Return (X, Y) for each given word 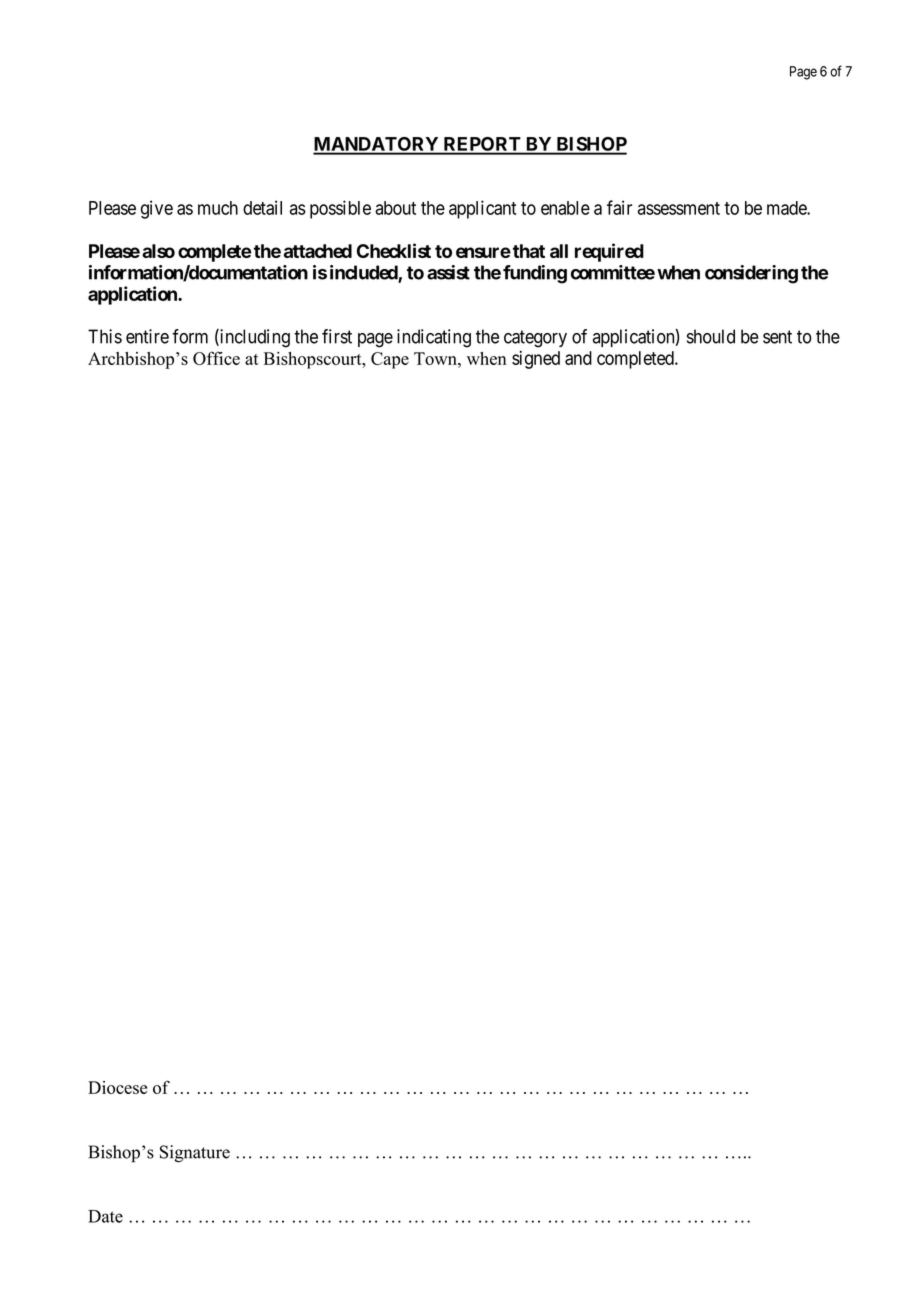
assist (448, 272)
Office (216, 358)
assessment (679, 208)
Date (105, 1216)
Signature (195, 1154)
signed (536, 360)
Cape (390, 360)
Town (436, 358)
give (157, 209)
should (711, 336)
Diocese (117, 1087)
